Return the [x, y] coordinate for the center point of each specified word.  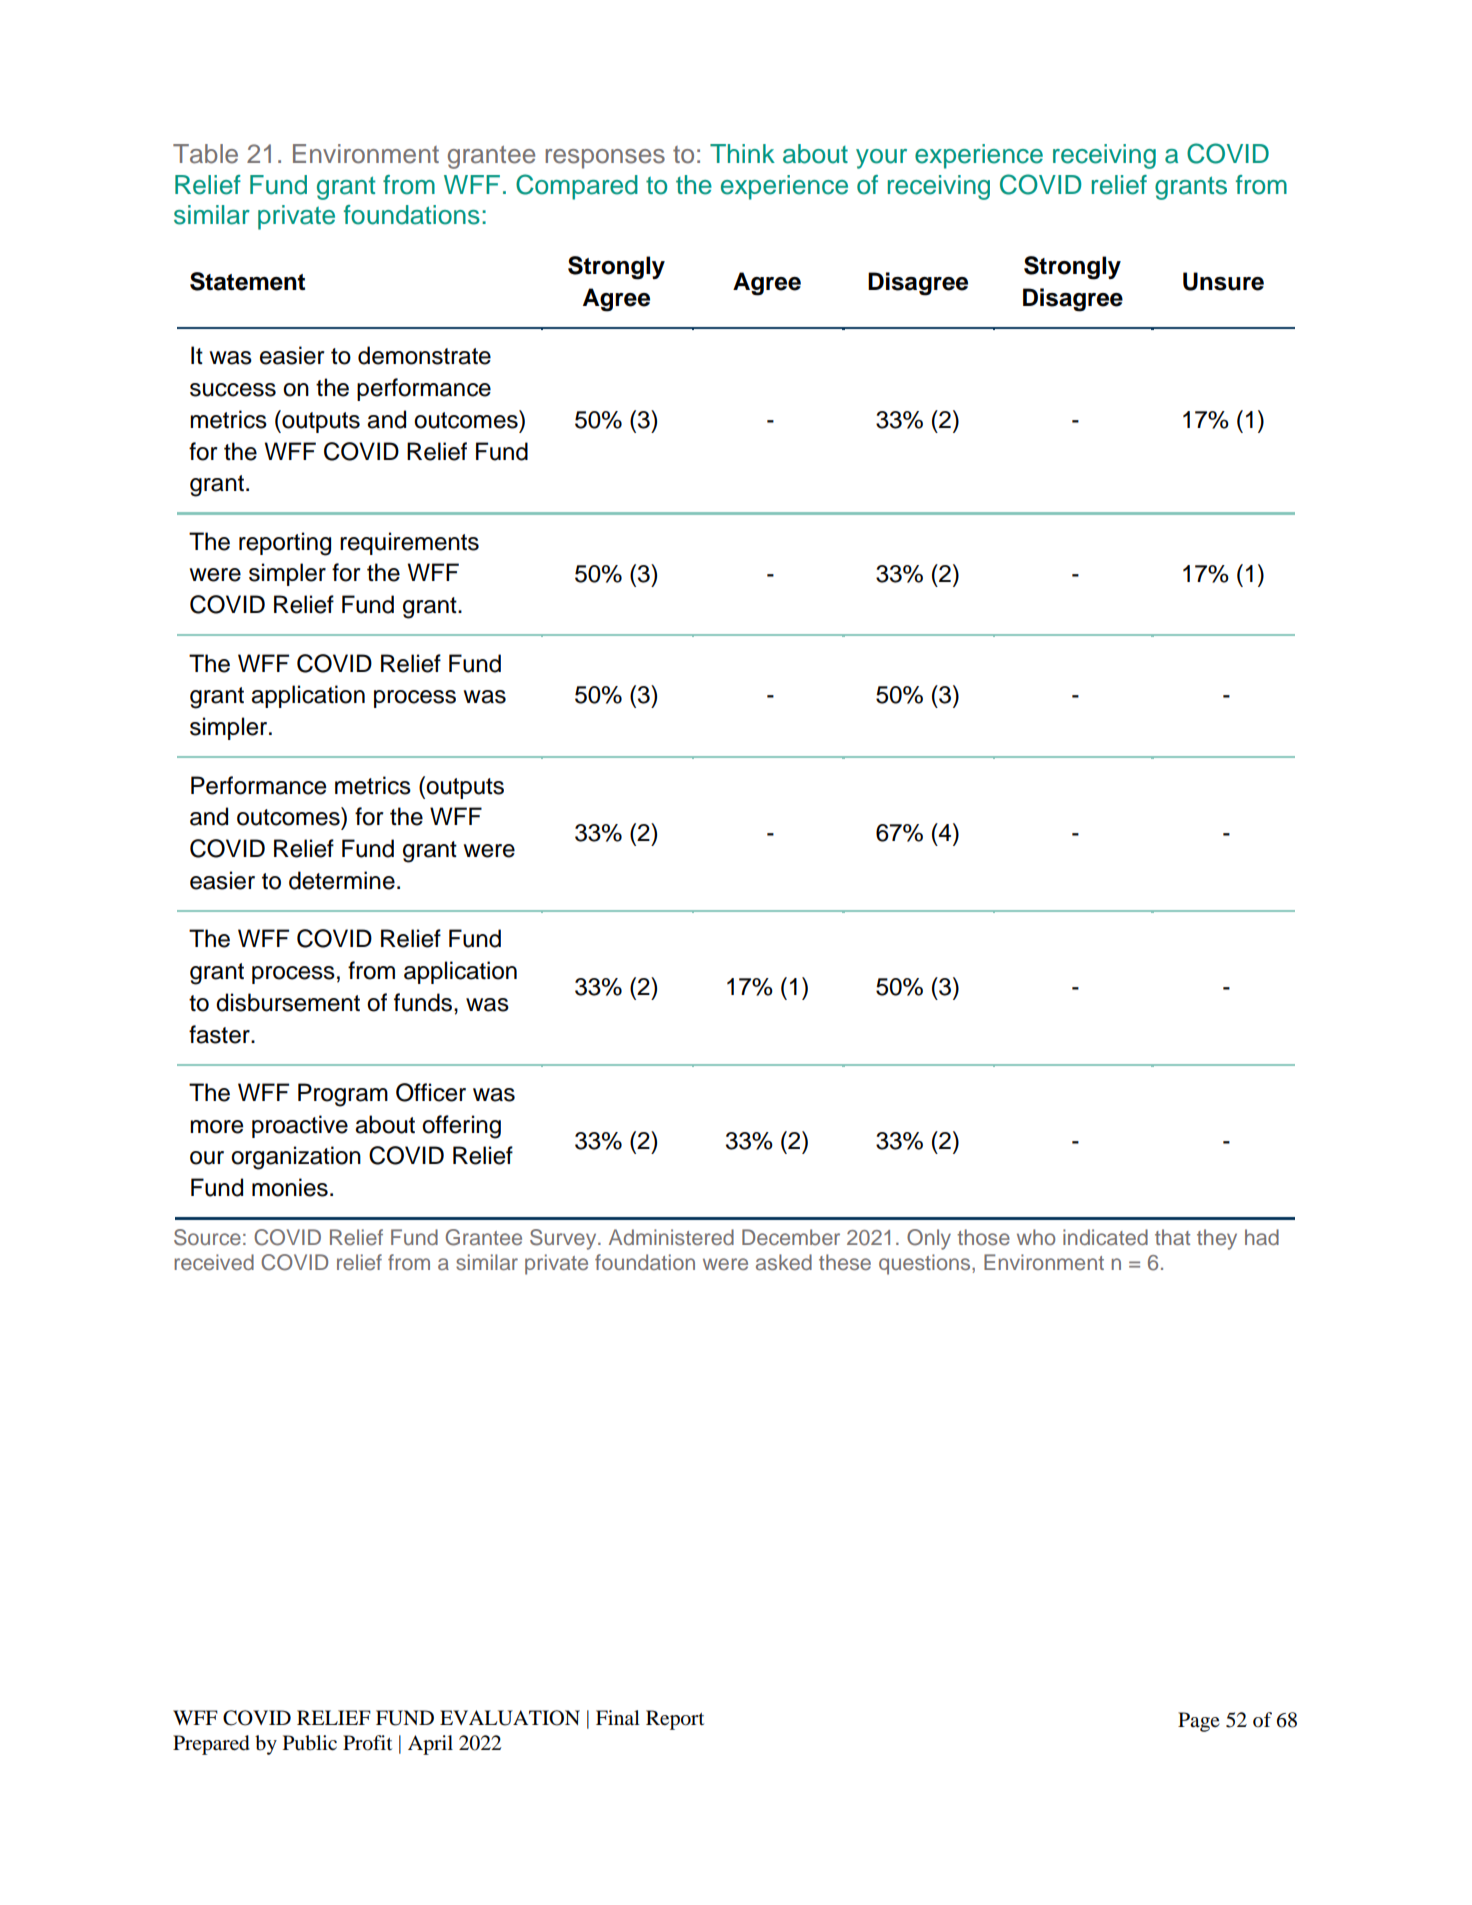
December [791, 1237]
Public [310, 1743]
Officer [431, 1092]
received [214, 1262]
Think [742, 153]
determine [342, 880]
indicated [1105, 1237]
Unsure [1223, 281]
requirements [409, 543]
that [1172, 1237]
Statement [247, 281]
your [881, 159]
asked [784, 1262]
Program [343, 1095]
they [1217, 1239]
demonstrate [424, 355]
